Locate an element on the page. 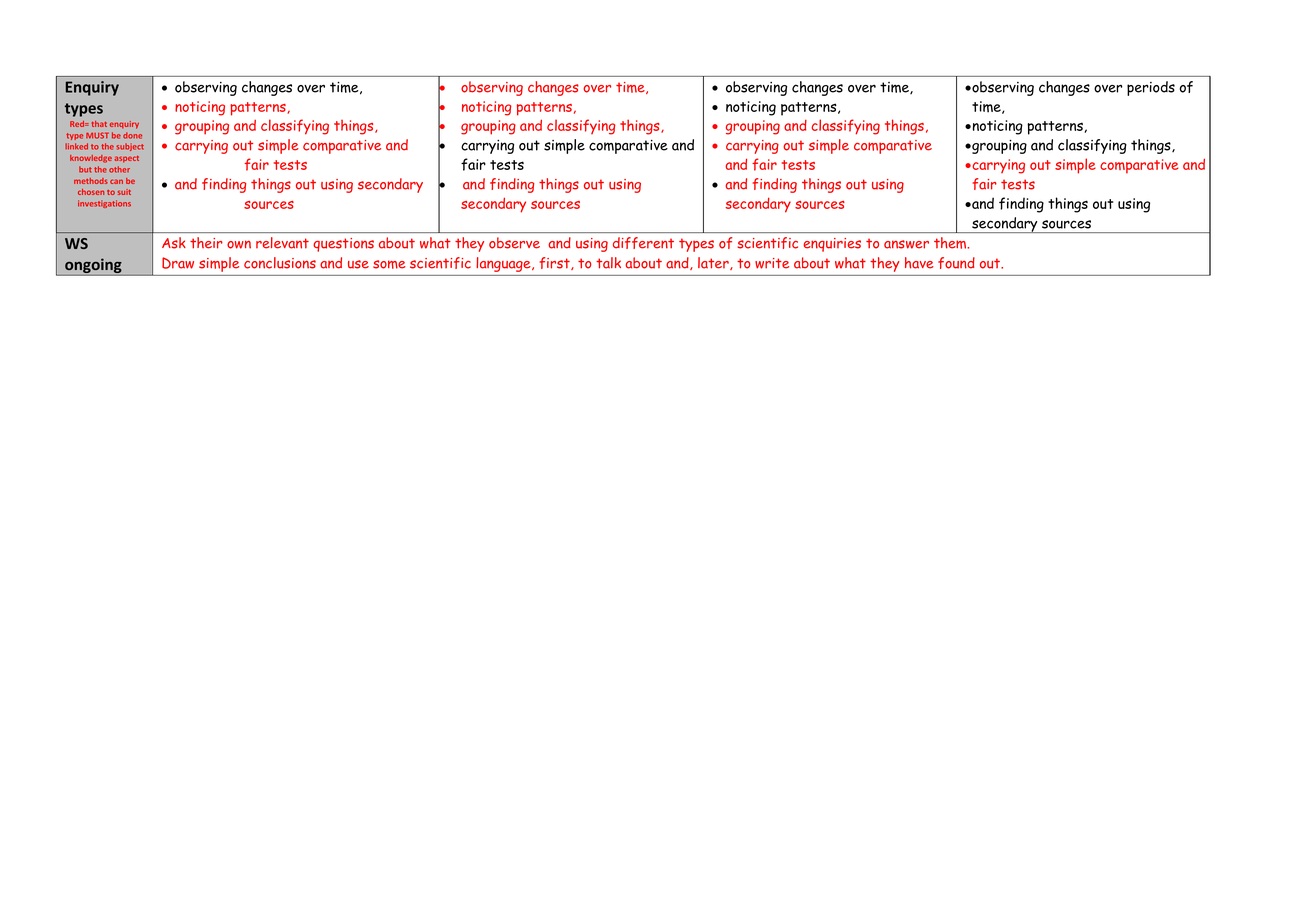 The height and width of the image is (924, 1308). talk is located at coordinates (608, 263).
